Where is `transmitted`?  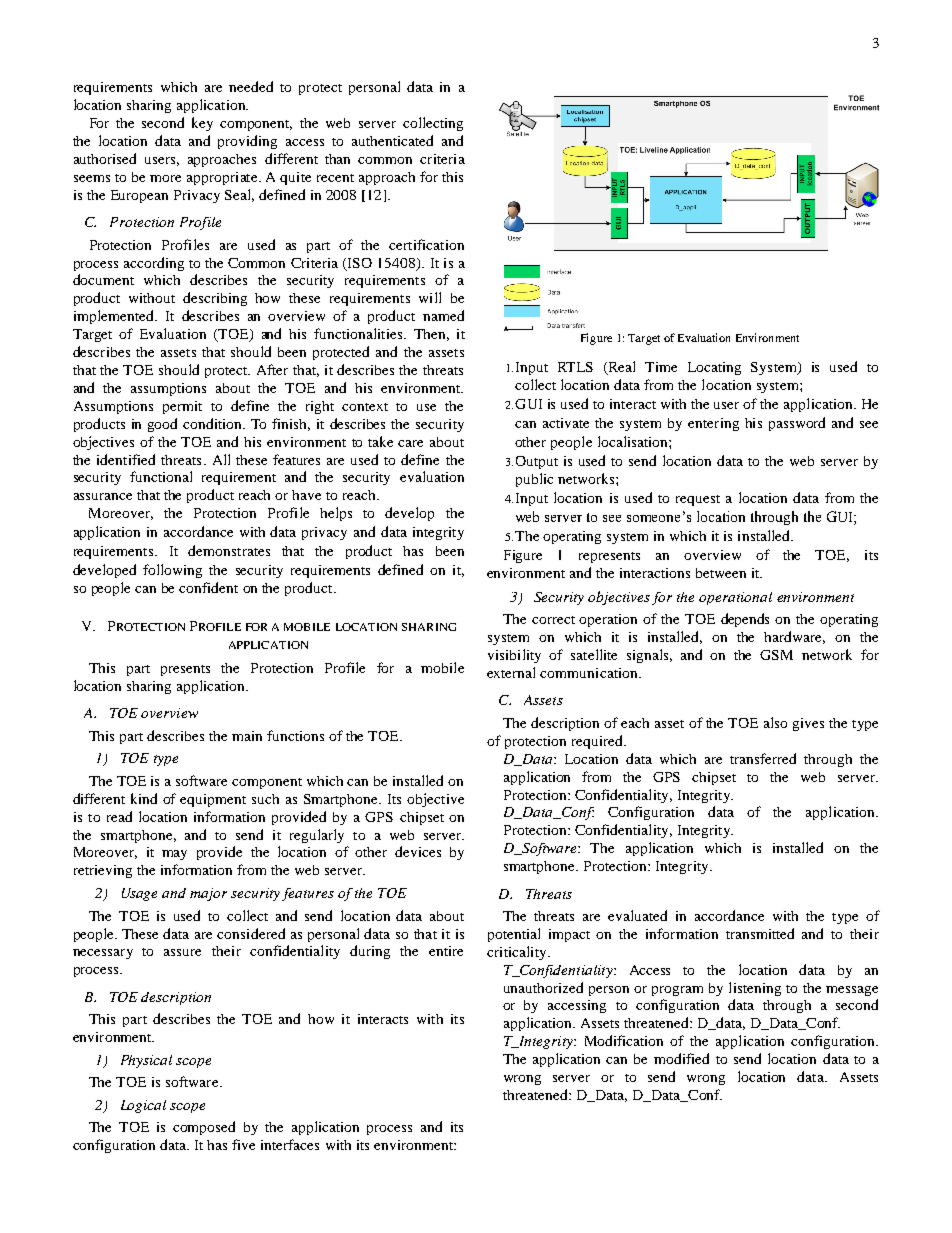 transmitted is located at coordinates (760, 933).
